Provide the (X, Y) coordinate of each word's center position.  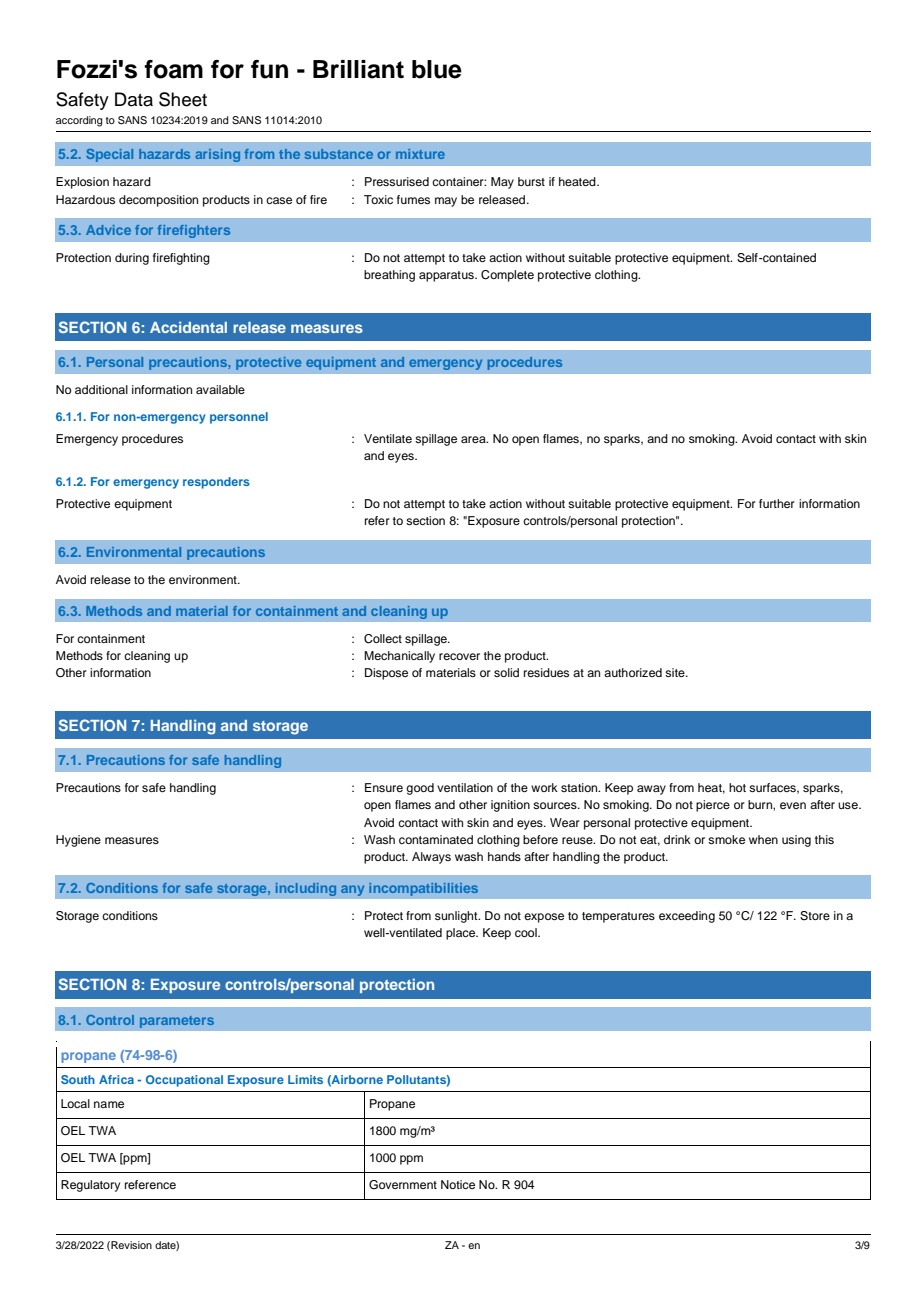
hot (737, 787)
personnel (239, 418)
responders (216, 483)
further (777, 503)
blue (437, 69)
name (109, 1104)
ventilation (465, 787)
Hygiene (78, 841)
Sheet (183, 99)
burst (531, 181)
